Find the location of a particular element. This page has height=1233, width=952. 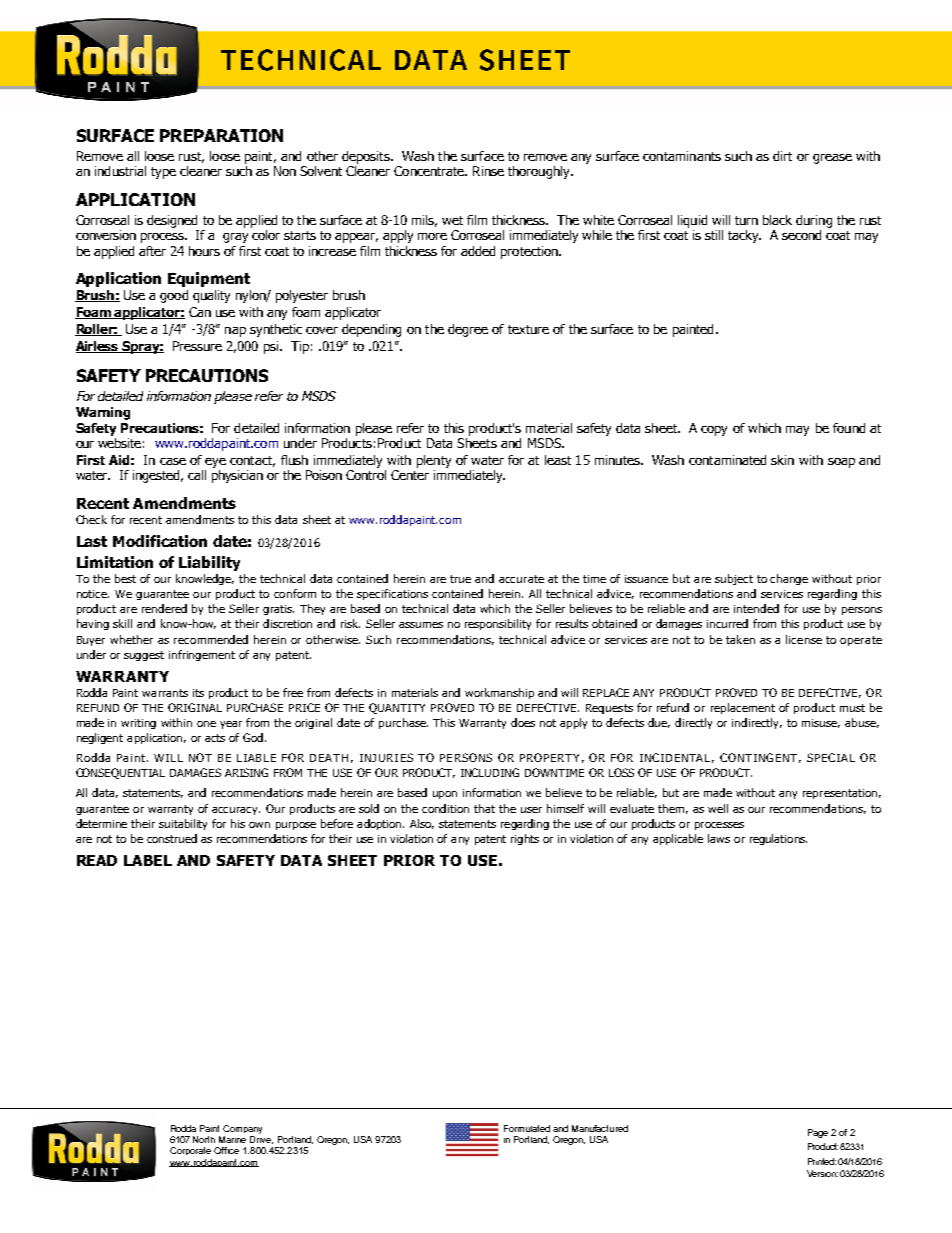

dirt is located at coordinates (782, 156).
